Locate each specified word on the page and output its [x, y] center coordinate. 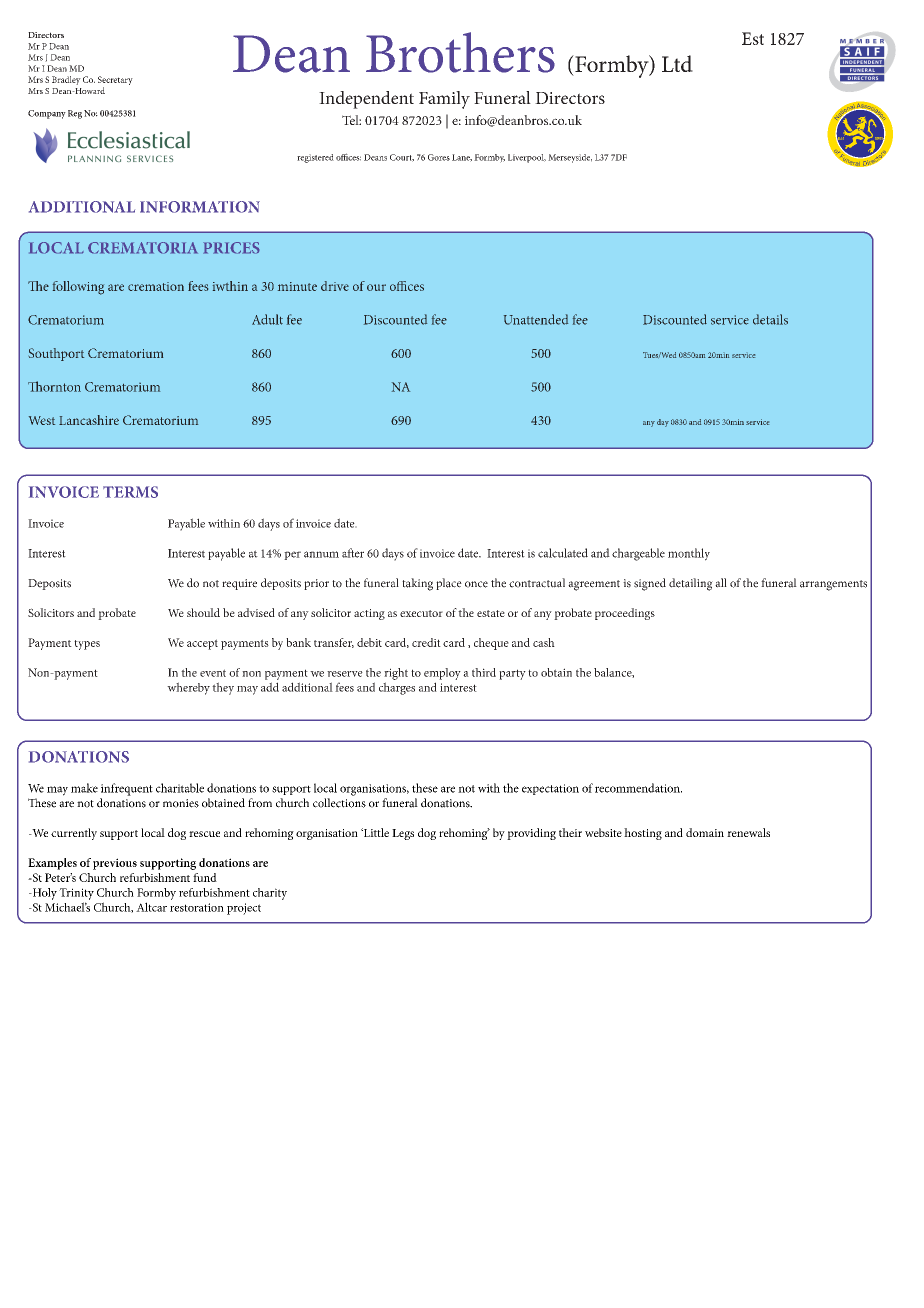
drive [335, 286]
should [203, 612]
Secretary [115, 82]
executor [421, 613]
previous [115, 864]
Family [444, 100]
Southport [56, 354]
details [770, 319]
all [721, 583]
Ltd [677, 63]
